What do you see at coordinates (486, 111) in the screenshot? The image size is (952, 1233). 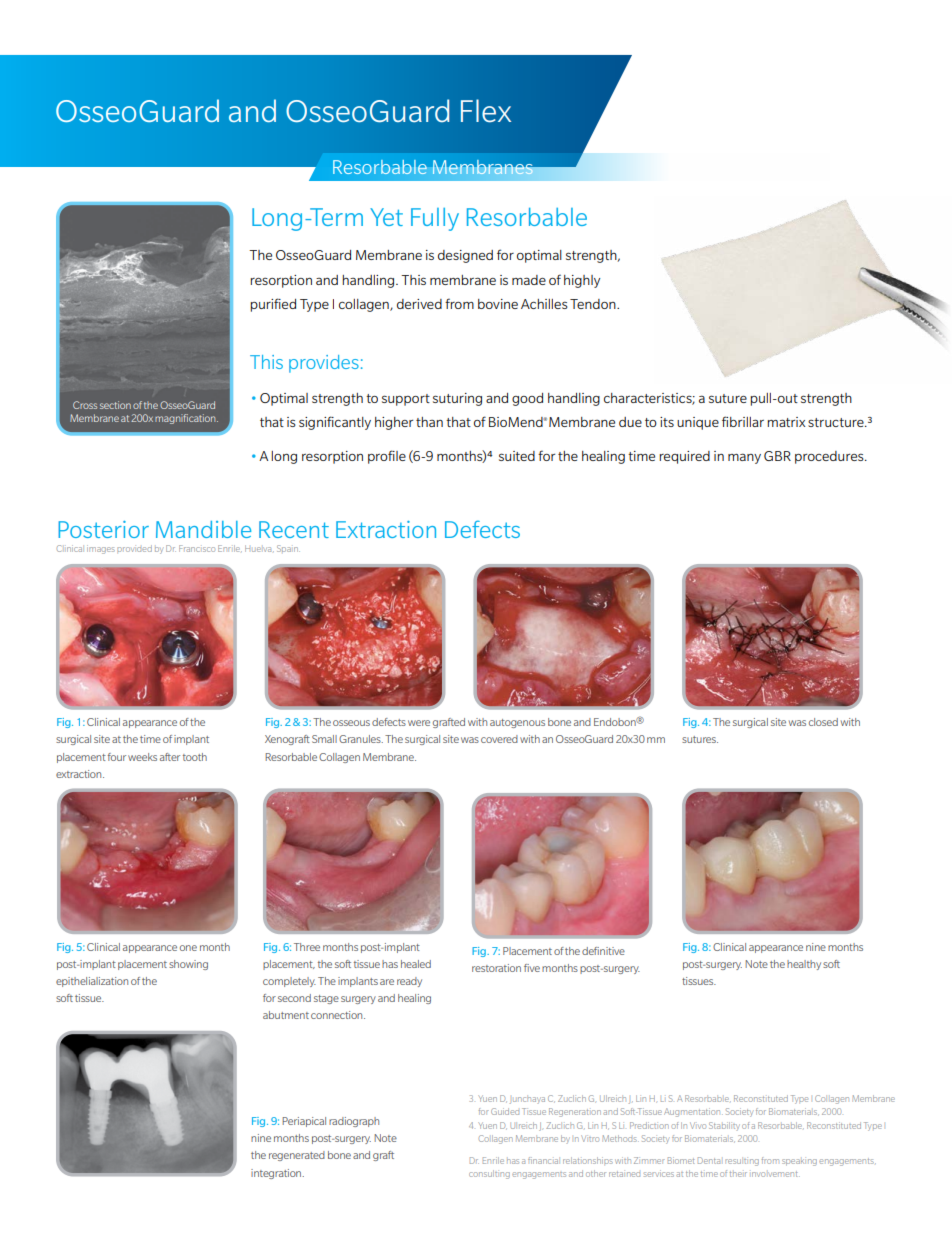 I see `Flex` at bounding box center [486, 111].
